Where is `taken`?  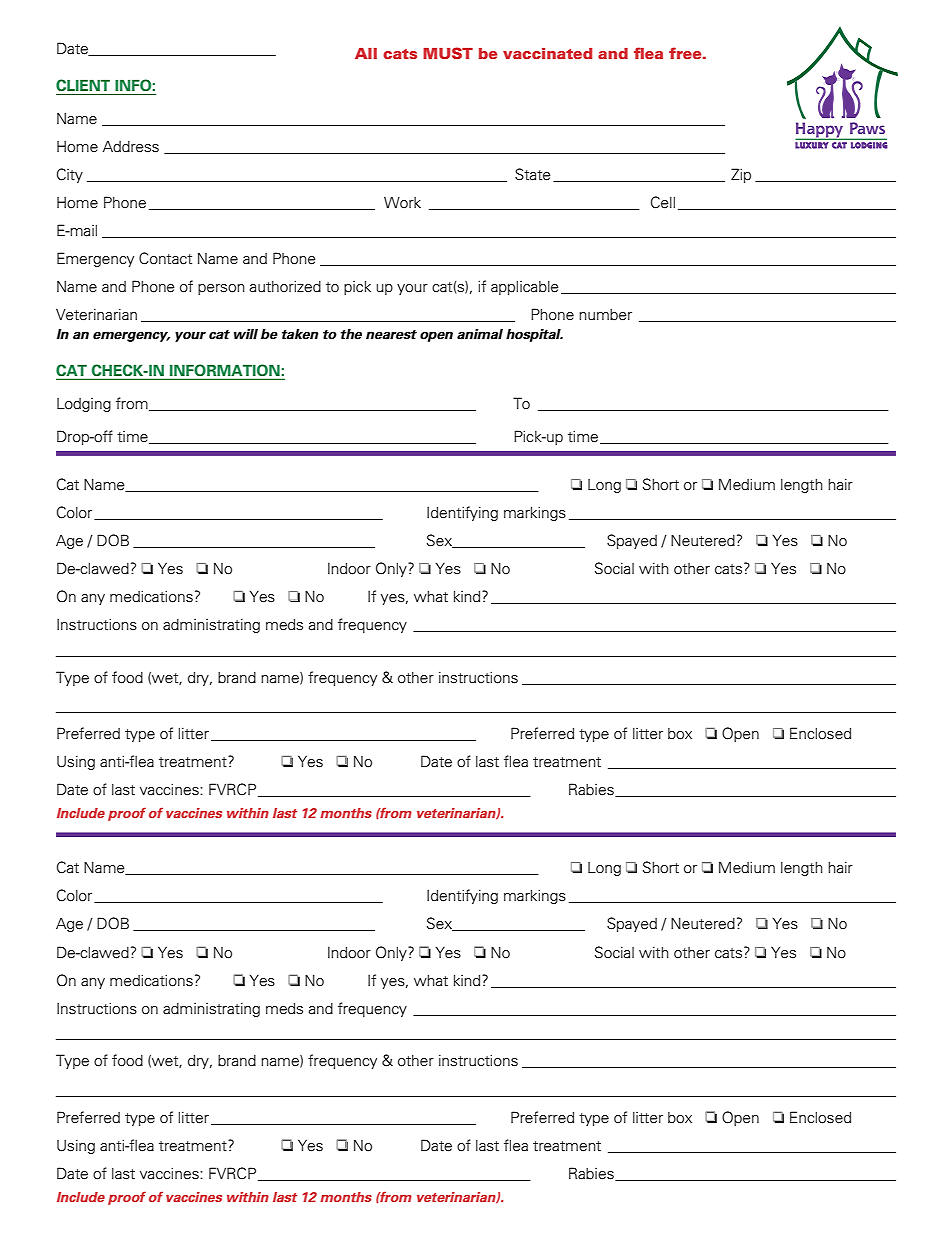
taken is located at coordinates (300, 334).
